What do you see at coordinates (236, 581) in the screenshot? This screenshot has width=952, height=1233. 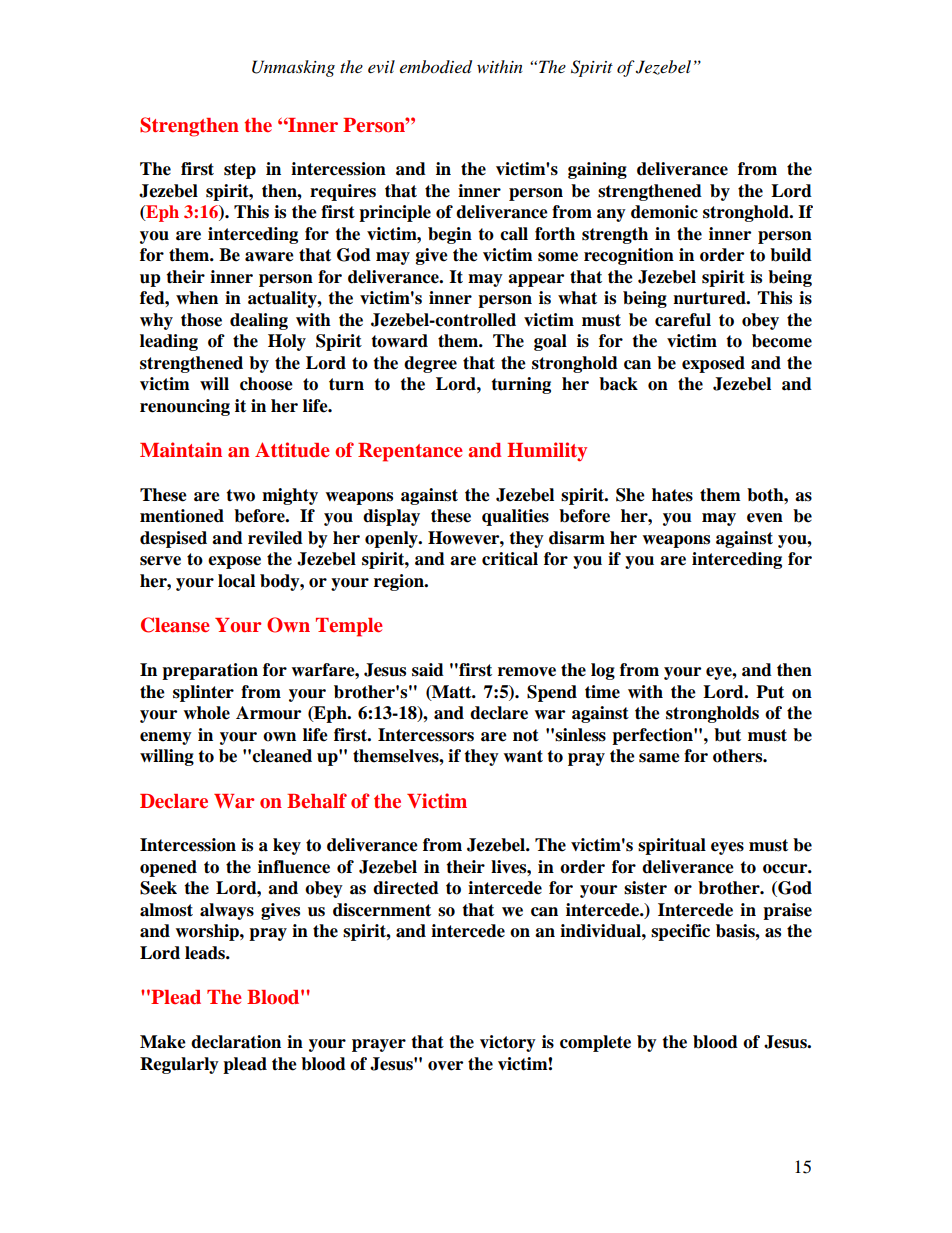 I see `local` at bounding box center [236, 581].
